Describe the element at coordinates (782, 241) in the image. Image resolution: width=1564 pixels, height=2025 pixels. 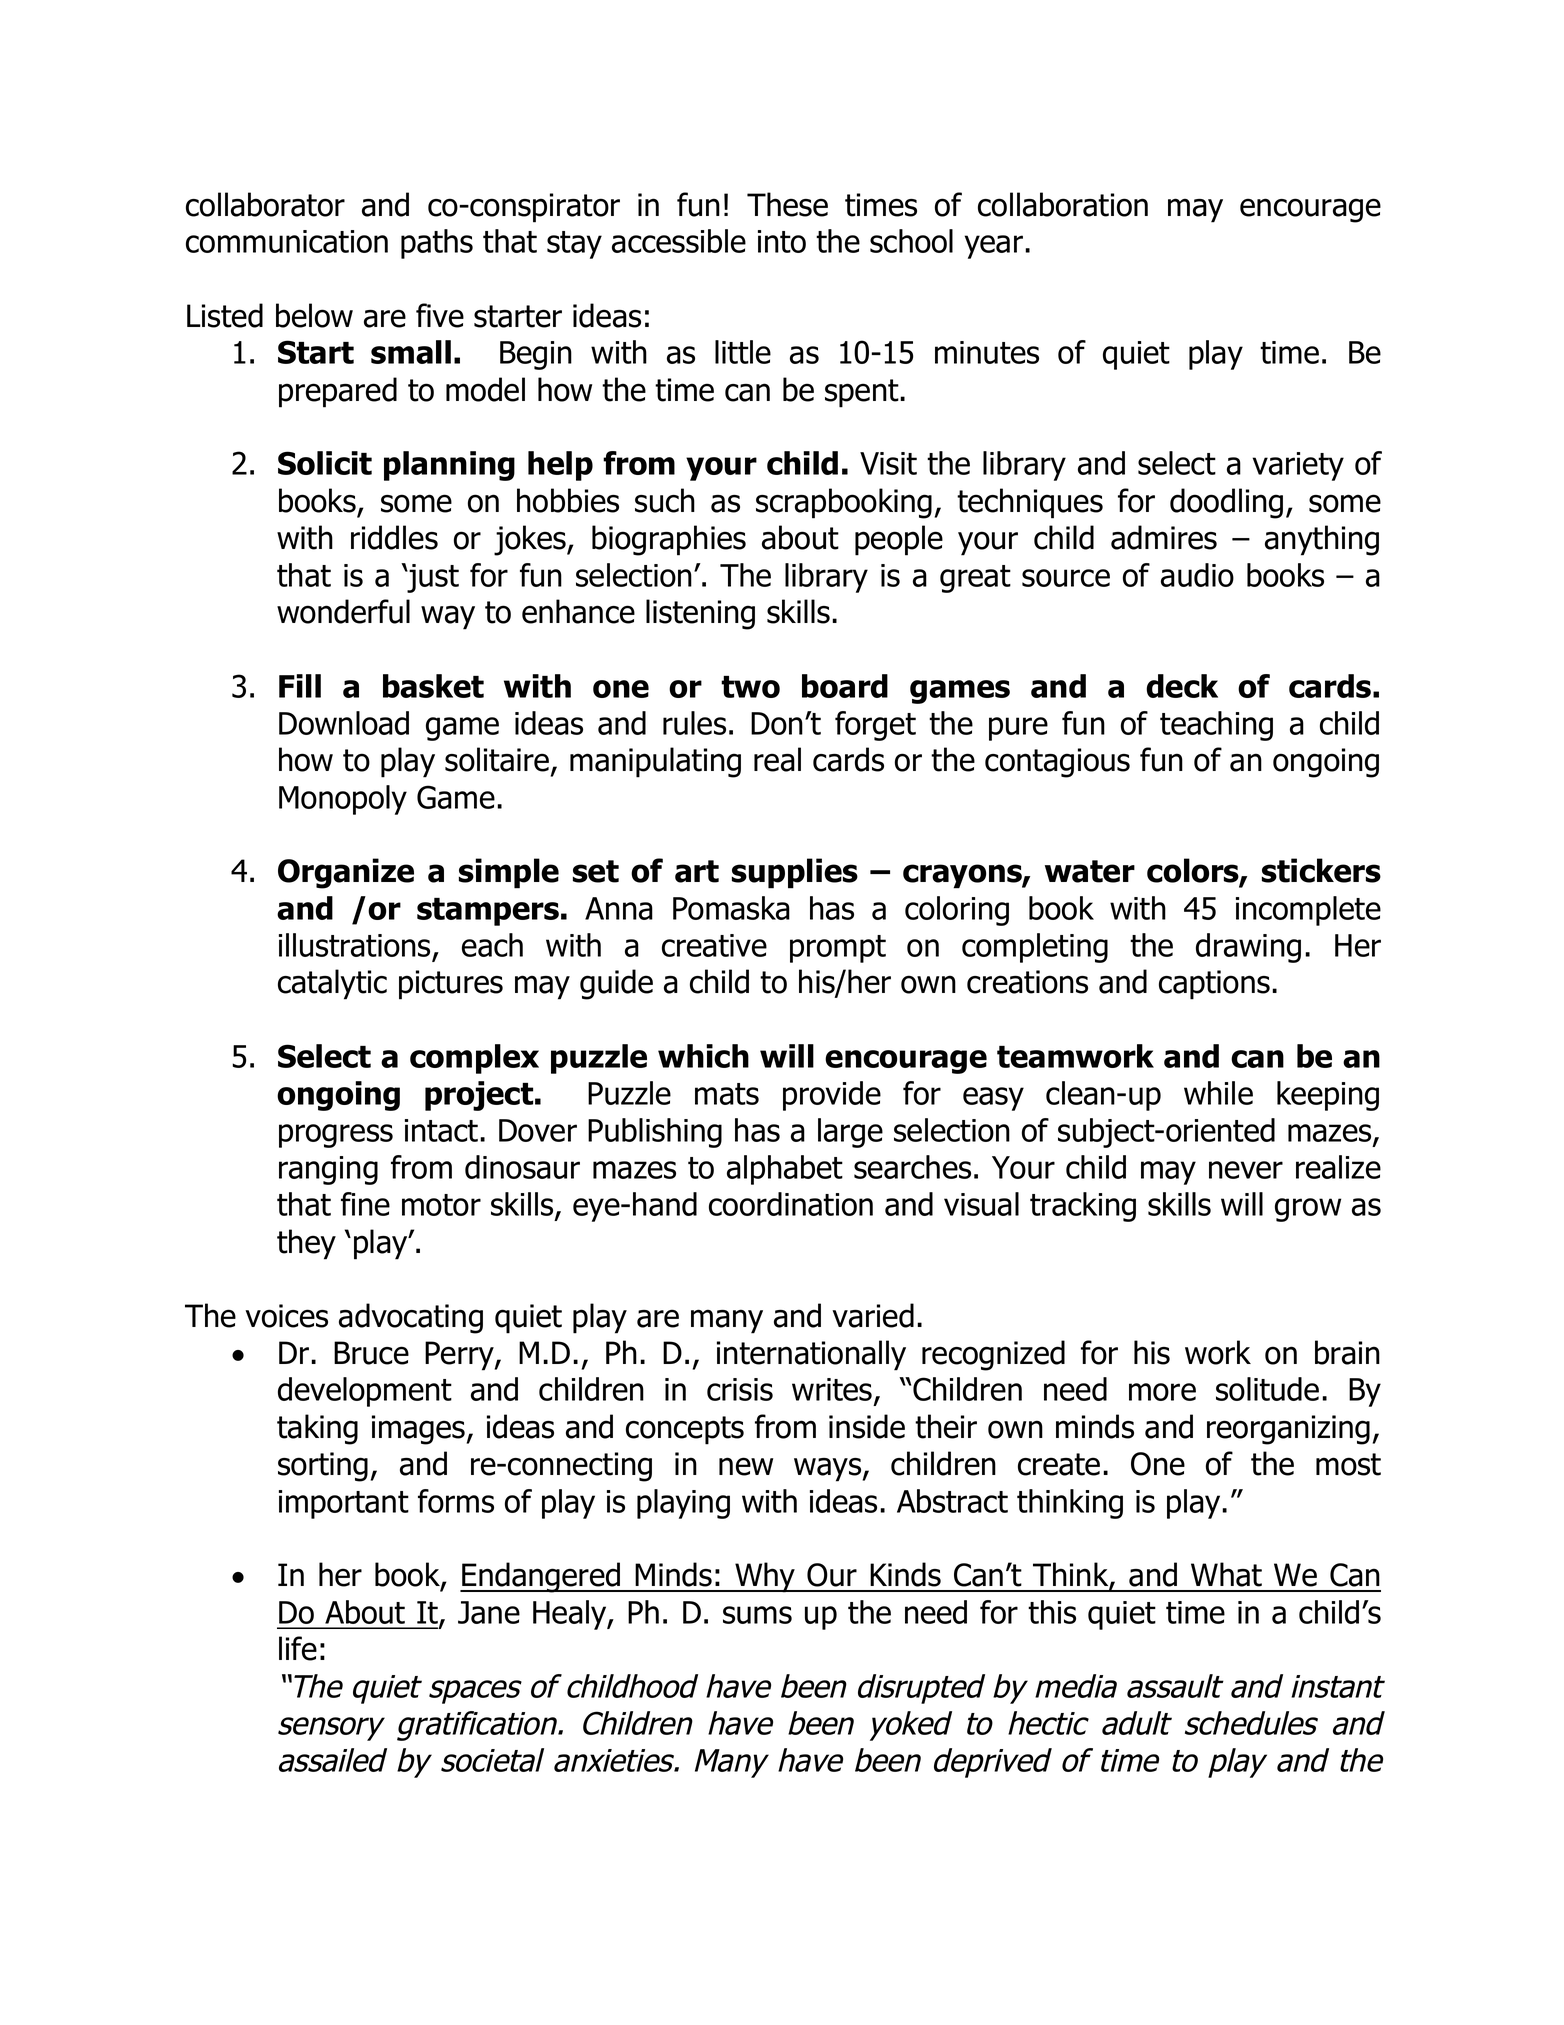
I see `into` at that location.
